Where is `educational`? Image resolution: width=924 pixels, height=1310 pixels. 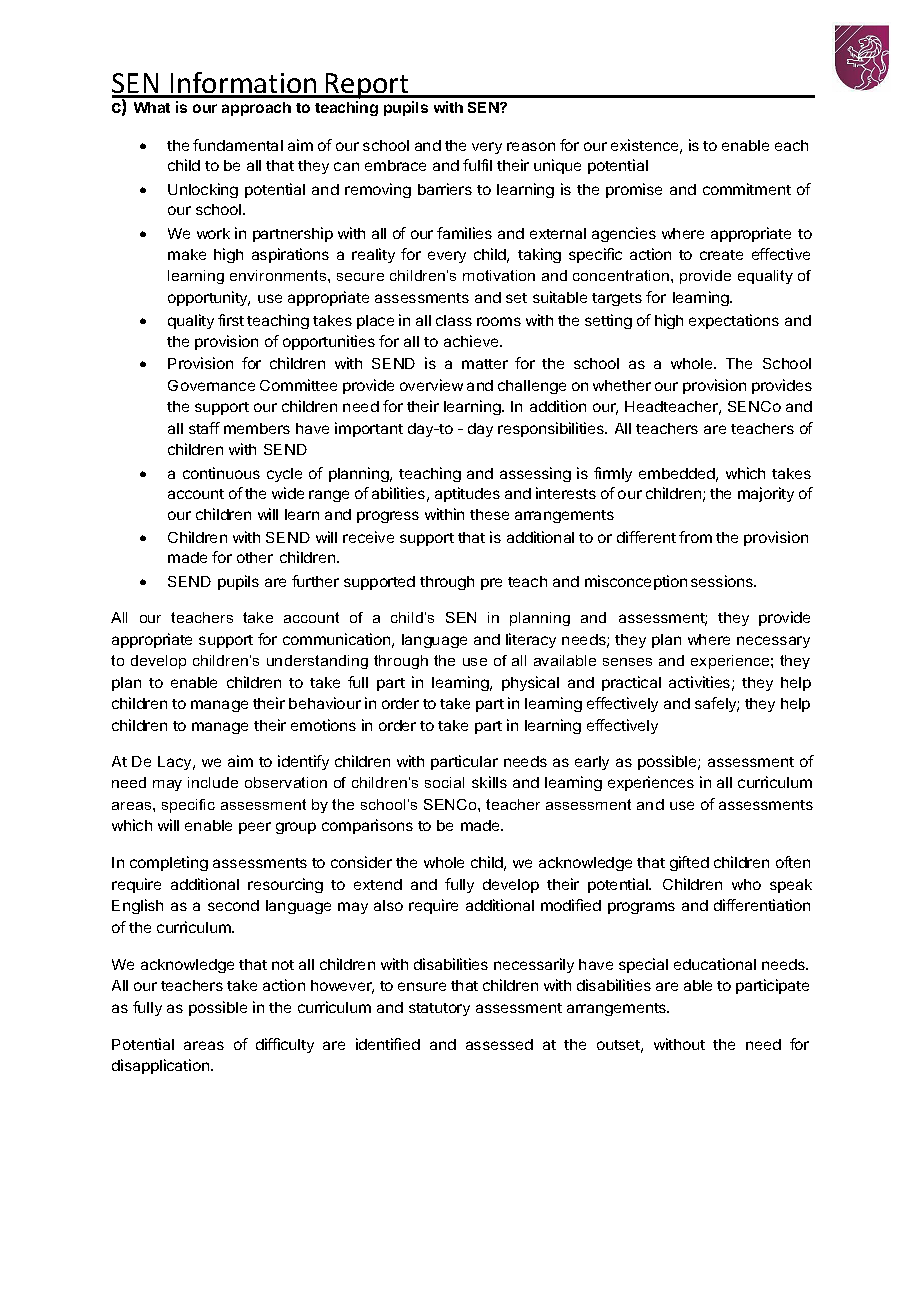
educational is located at coordinates (715, 964).
